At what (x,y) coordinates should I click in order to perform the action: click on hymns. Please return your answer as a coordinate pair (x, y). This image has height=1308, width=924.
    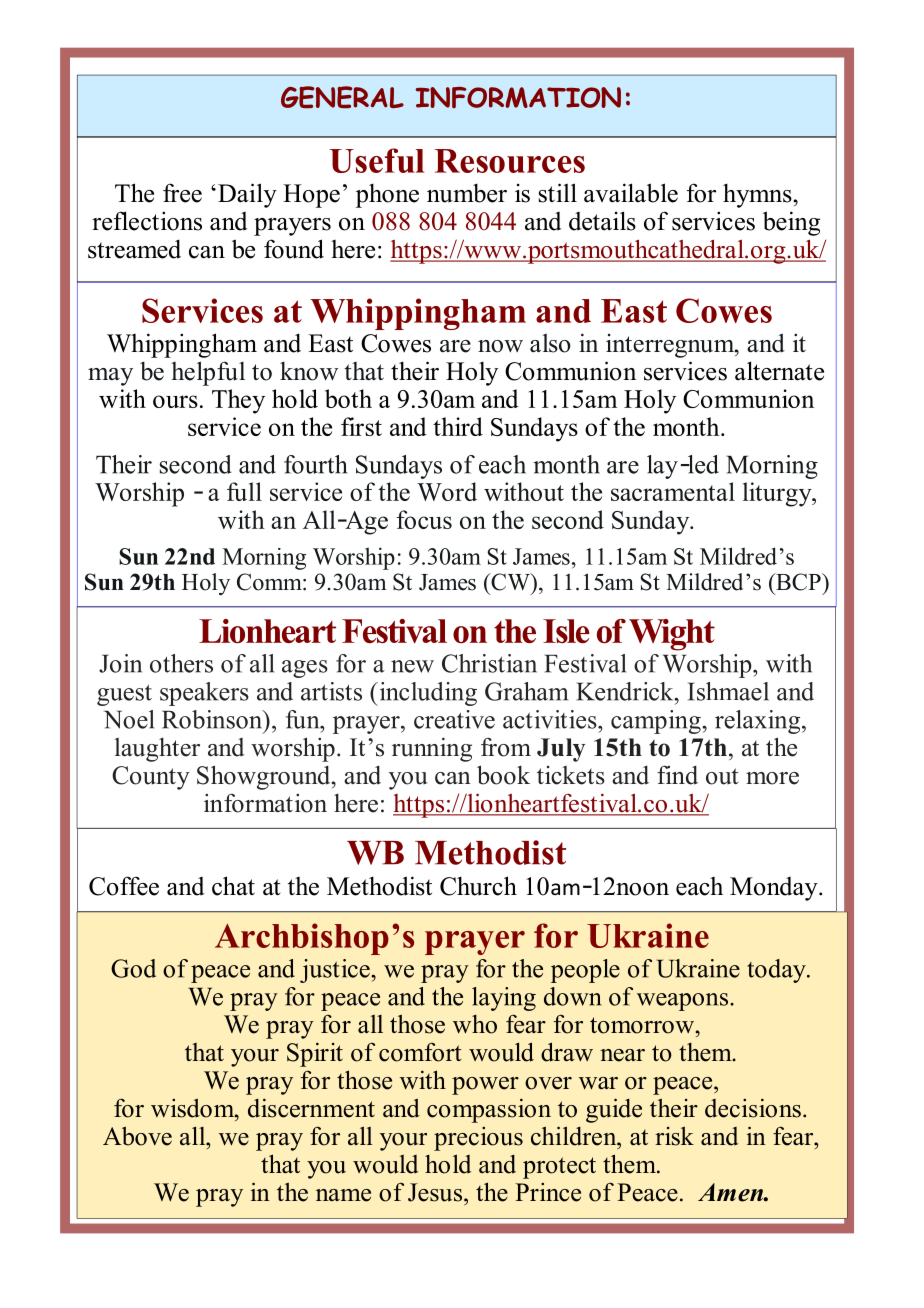
    Looking at the image, I should click on (758, 195).
